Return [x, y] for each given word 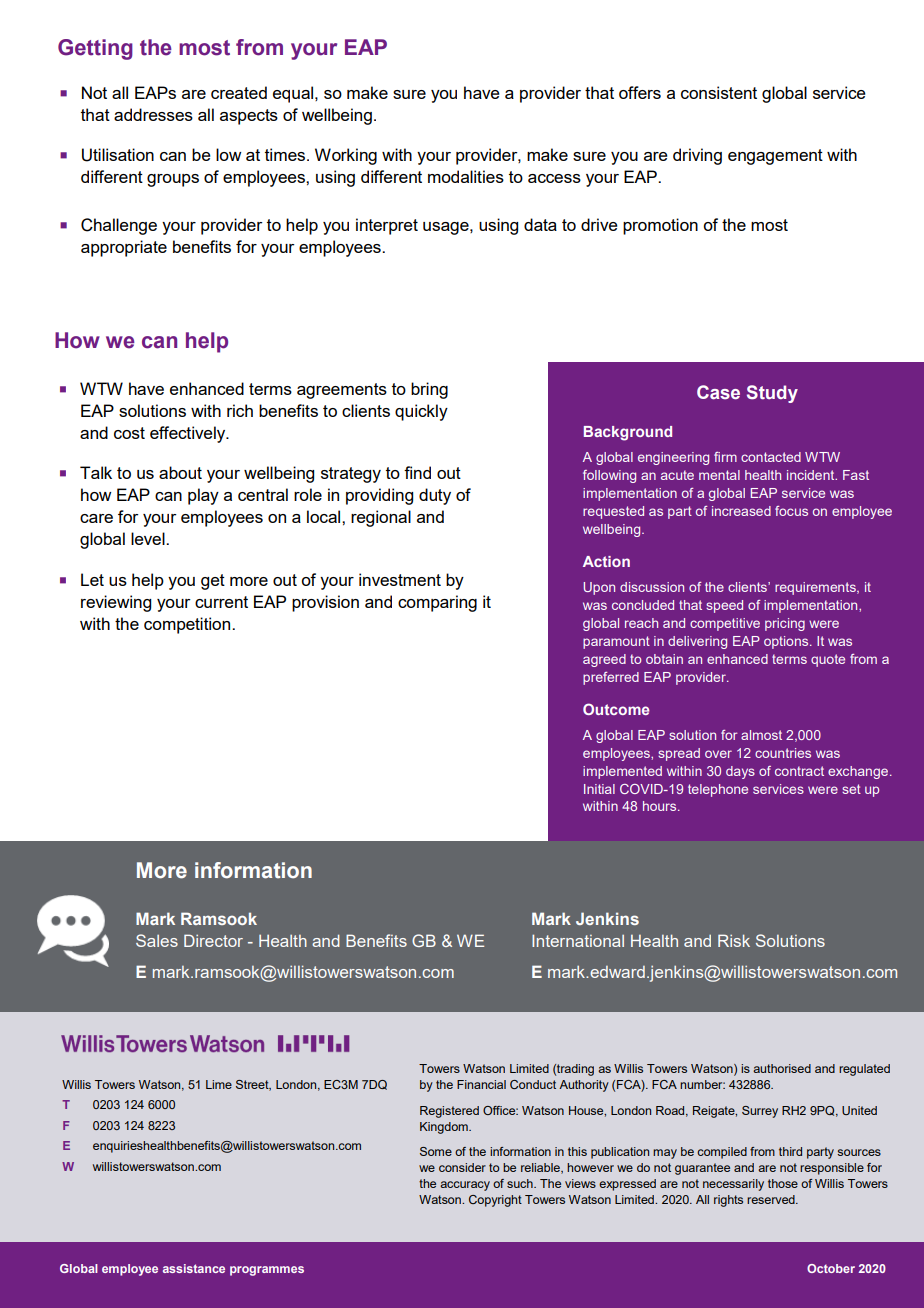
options [787, 642]
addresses [153, 114]
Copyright [495, 1201]
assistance [194, 1268]
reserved [772, 1199]
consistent [719, 92]
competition [188, 625]
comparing [437, 603]
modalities [466, 176]
